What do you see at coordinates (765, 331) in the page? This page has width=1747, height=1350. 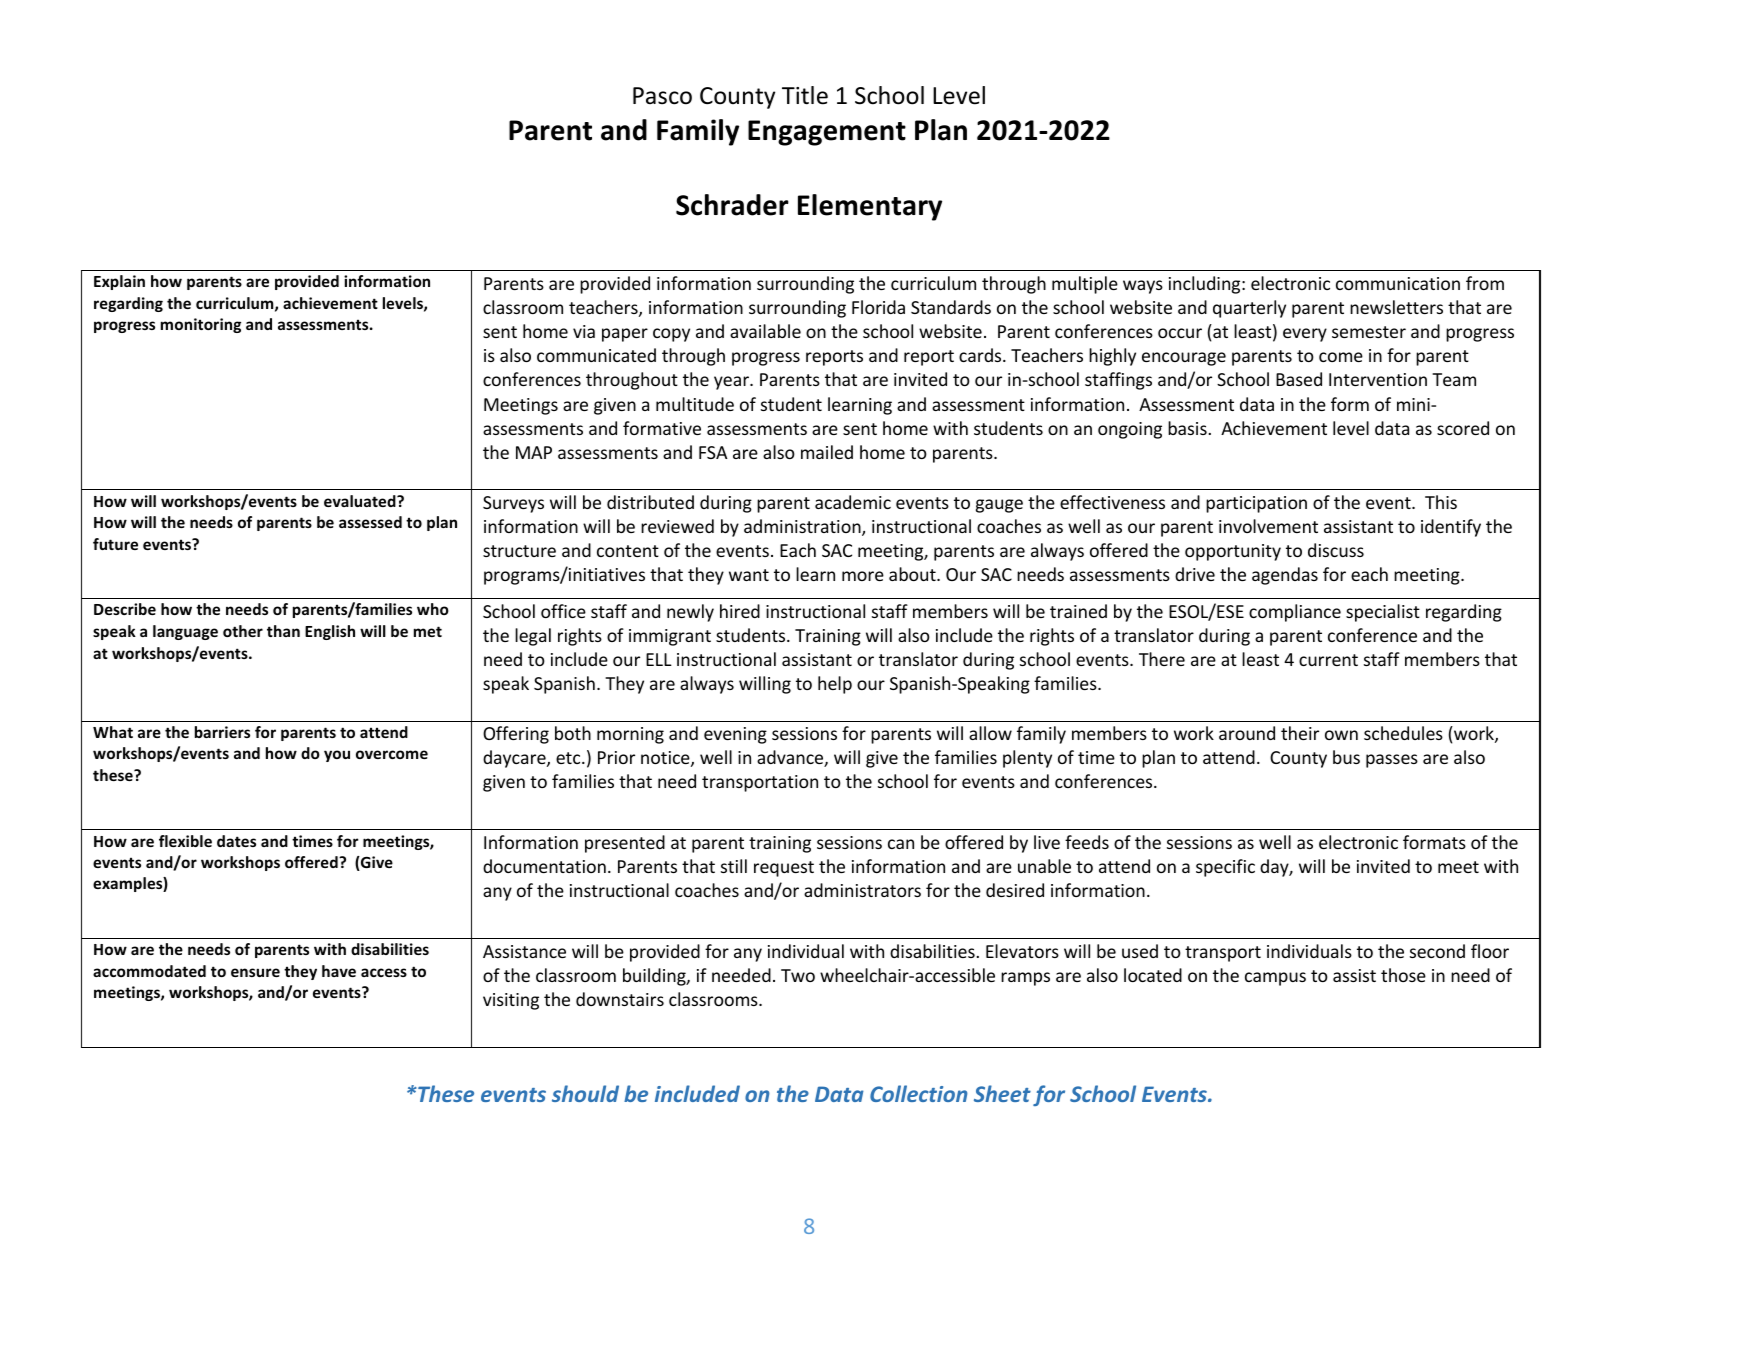 I see `available` at bounding box center [765, 331].
